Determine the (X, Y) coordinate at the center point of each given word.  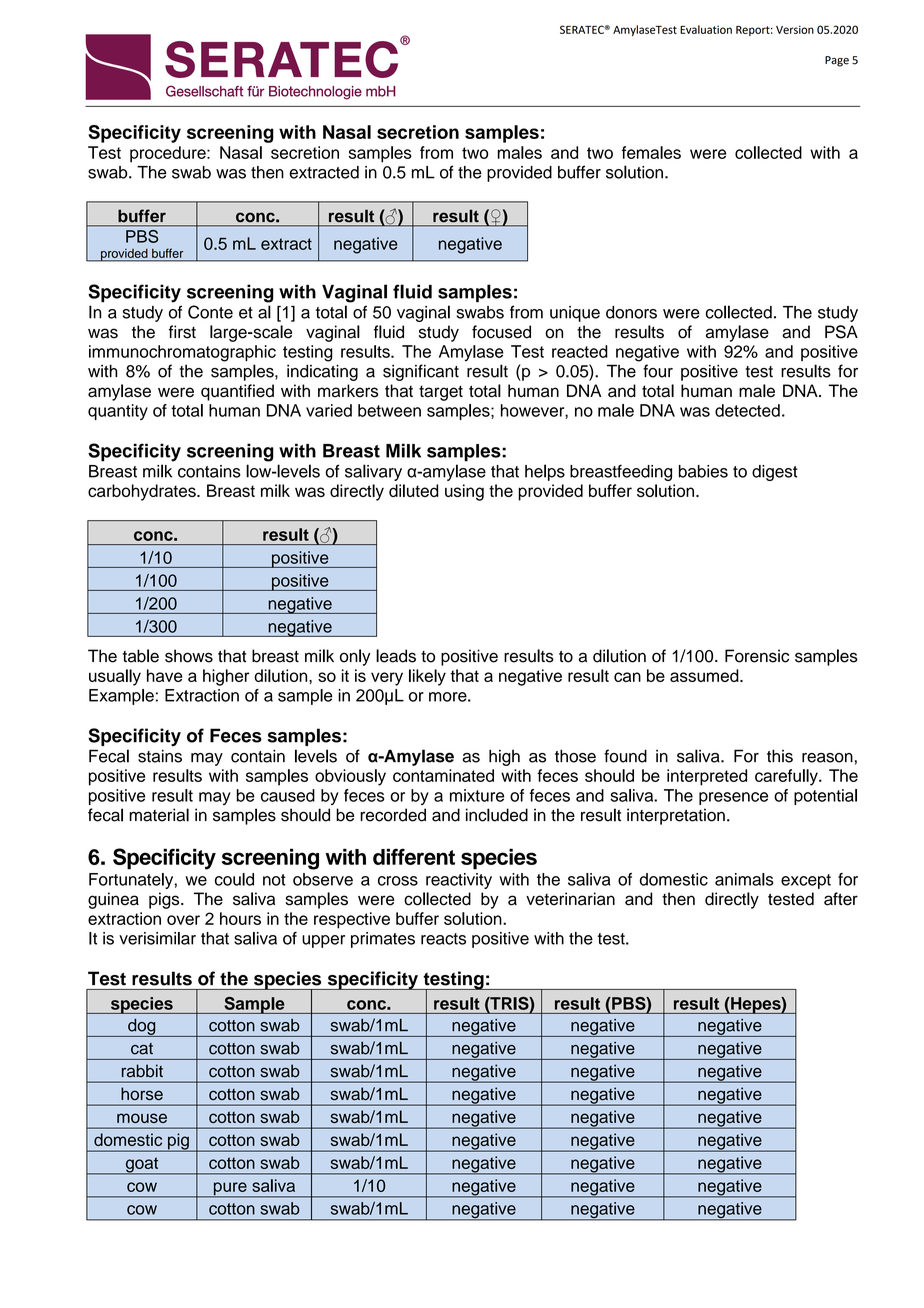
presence (733, 798)
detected (747, 410)
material (159, 815)
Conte (210, 312)
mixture (477, 795)
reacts (443, 939)
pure (230, 1190)
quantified (237, 392)
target (441, 393)
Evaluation (706, 29)
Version (795, 29)
